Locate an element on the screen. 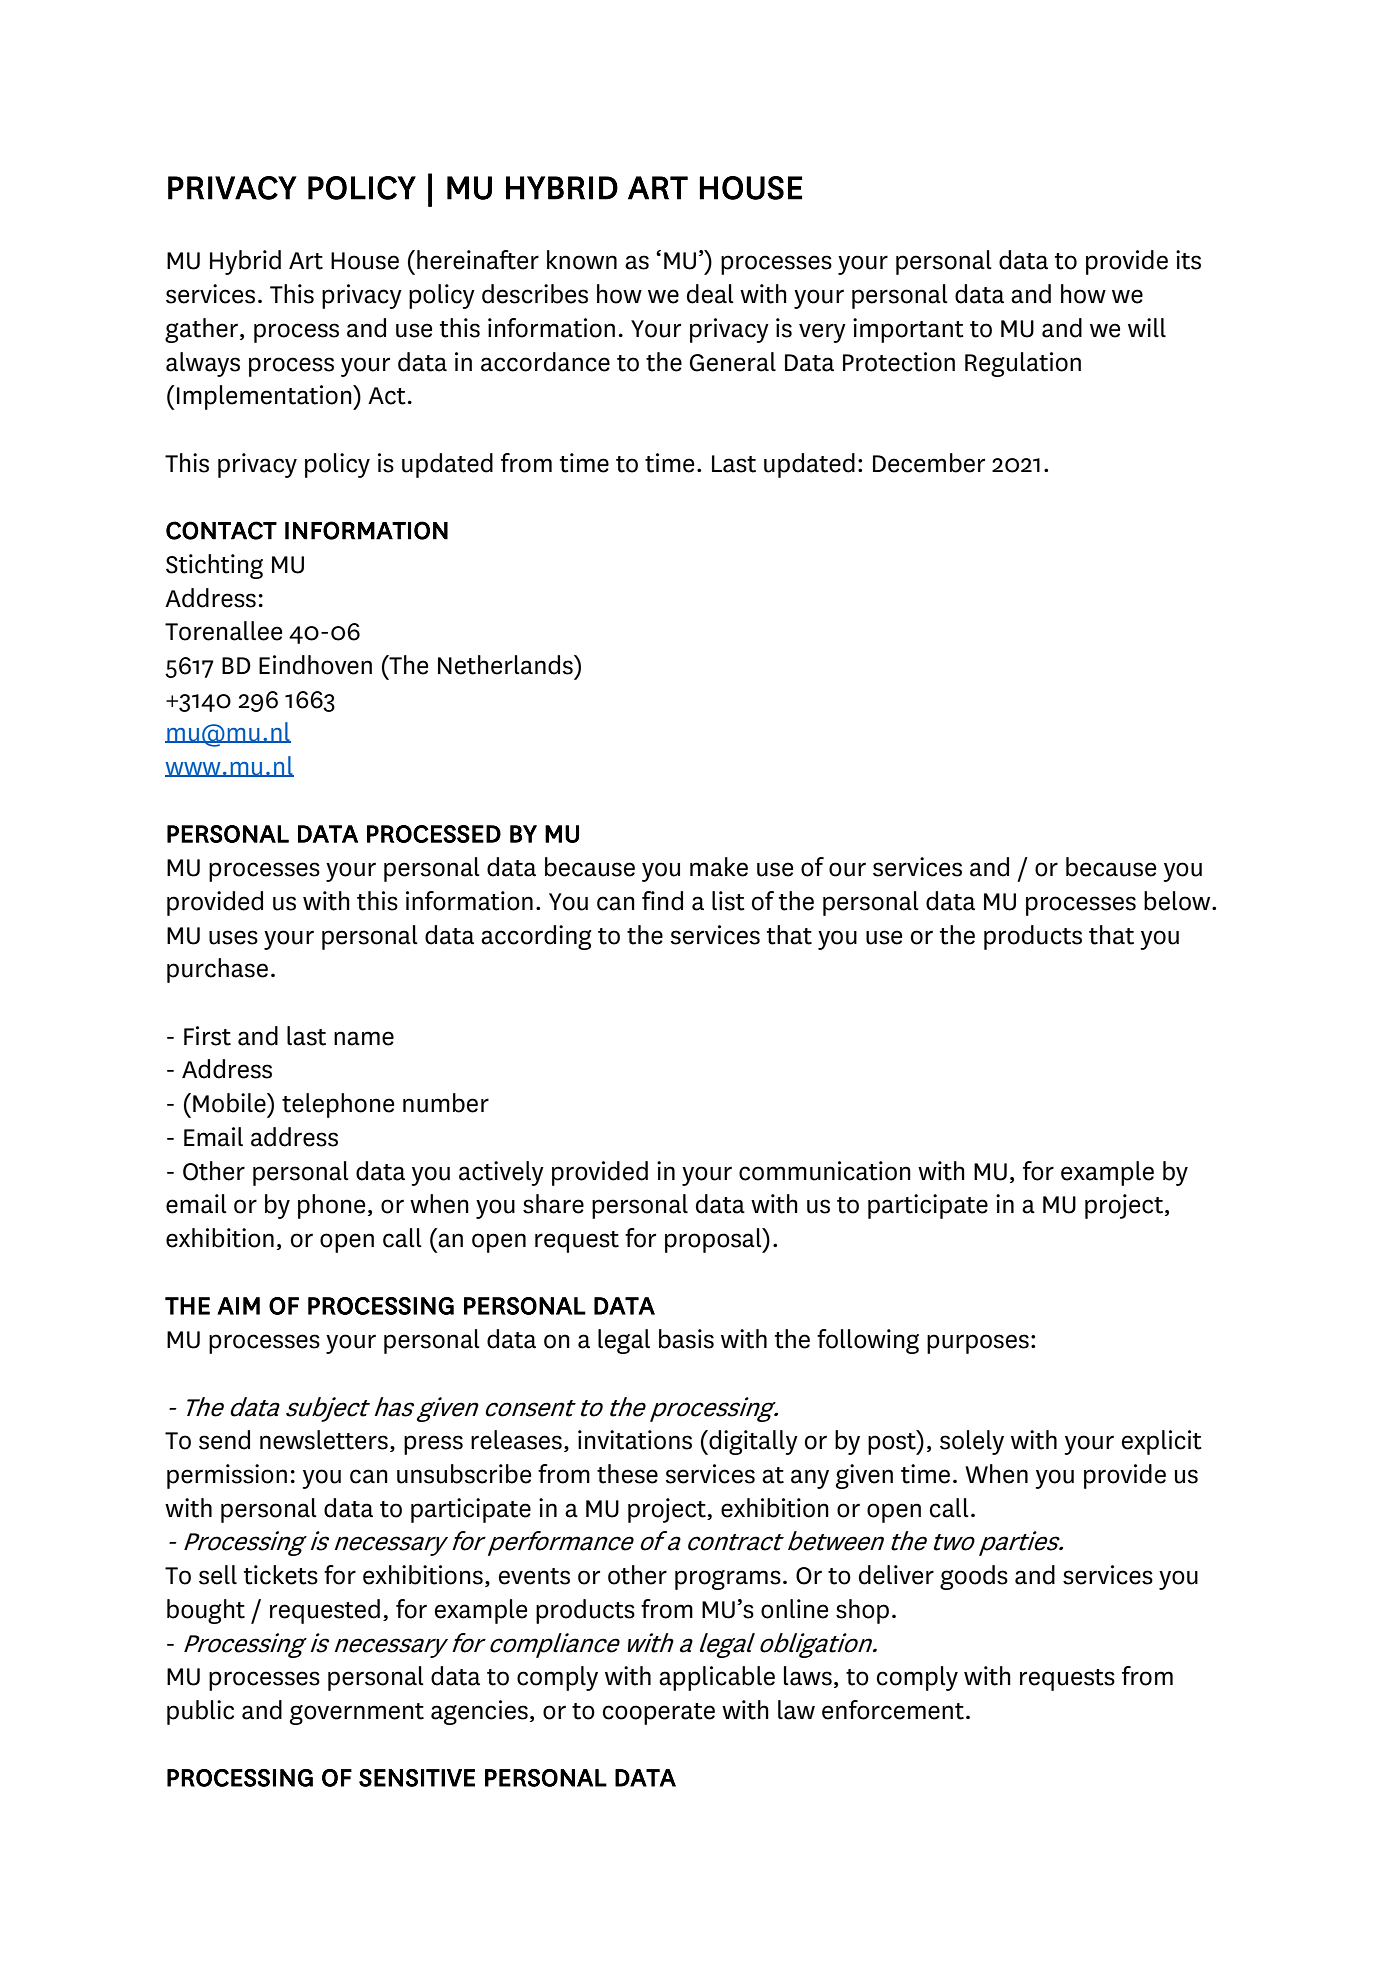 The height and width of the screenshot is (1971, 1392). newsletters is located at coordinates (324, 1440).
